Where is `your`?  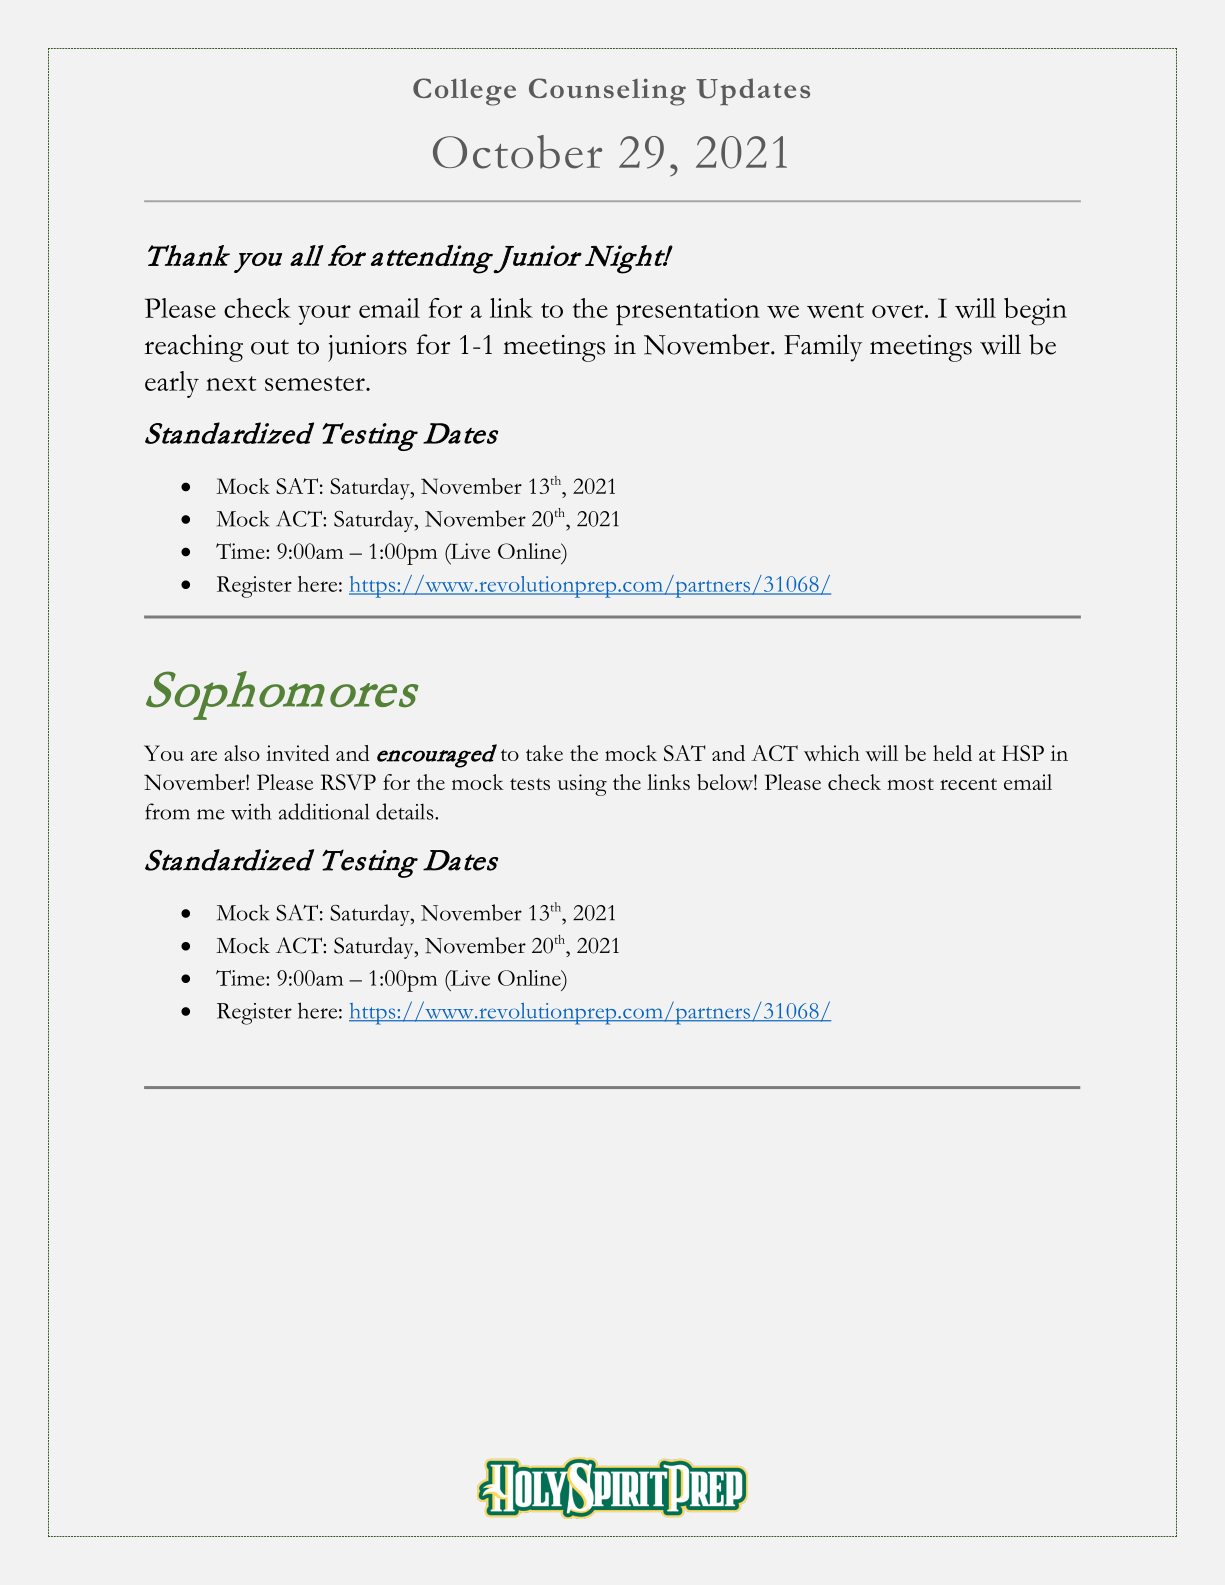
your is located at coordinates (324, 315).
